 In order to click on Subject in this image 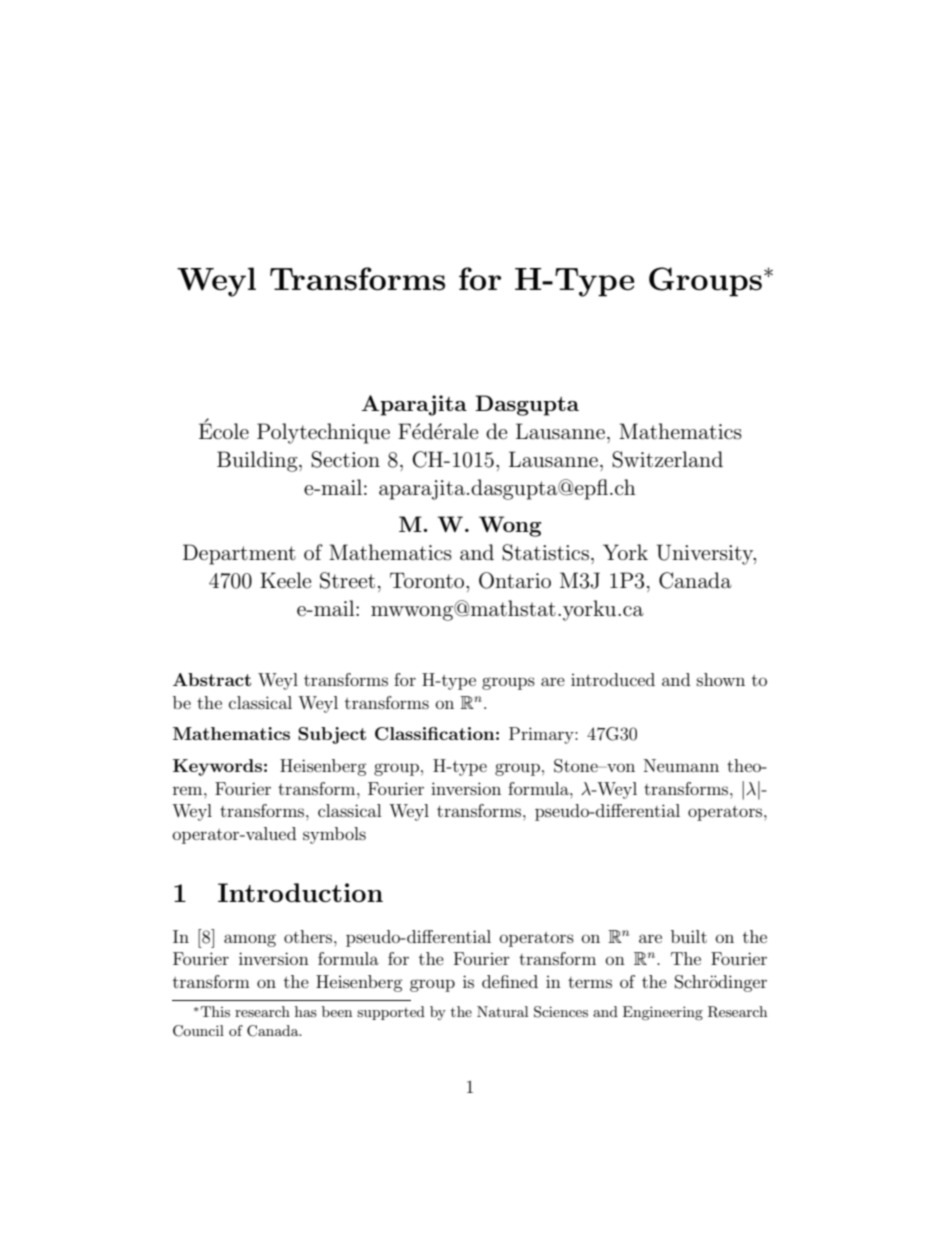, I will do `click(332, 735)`.
